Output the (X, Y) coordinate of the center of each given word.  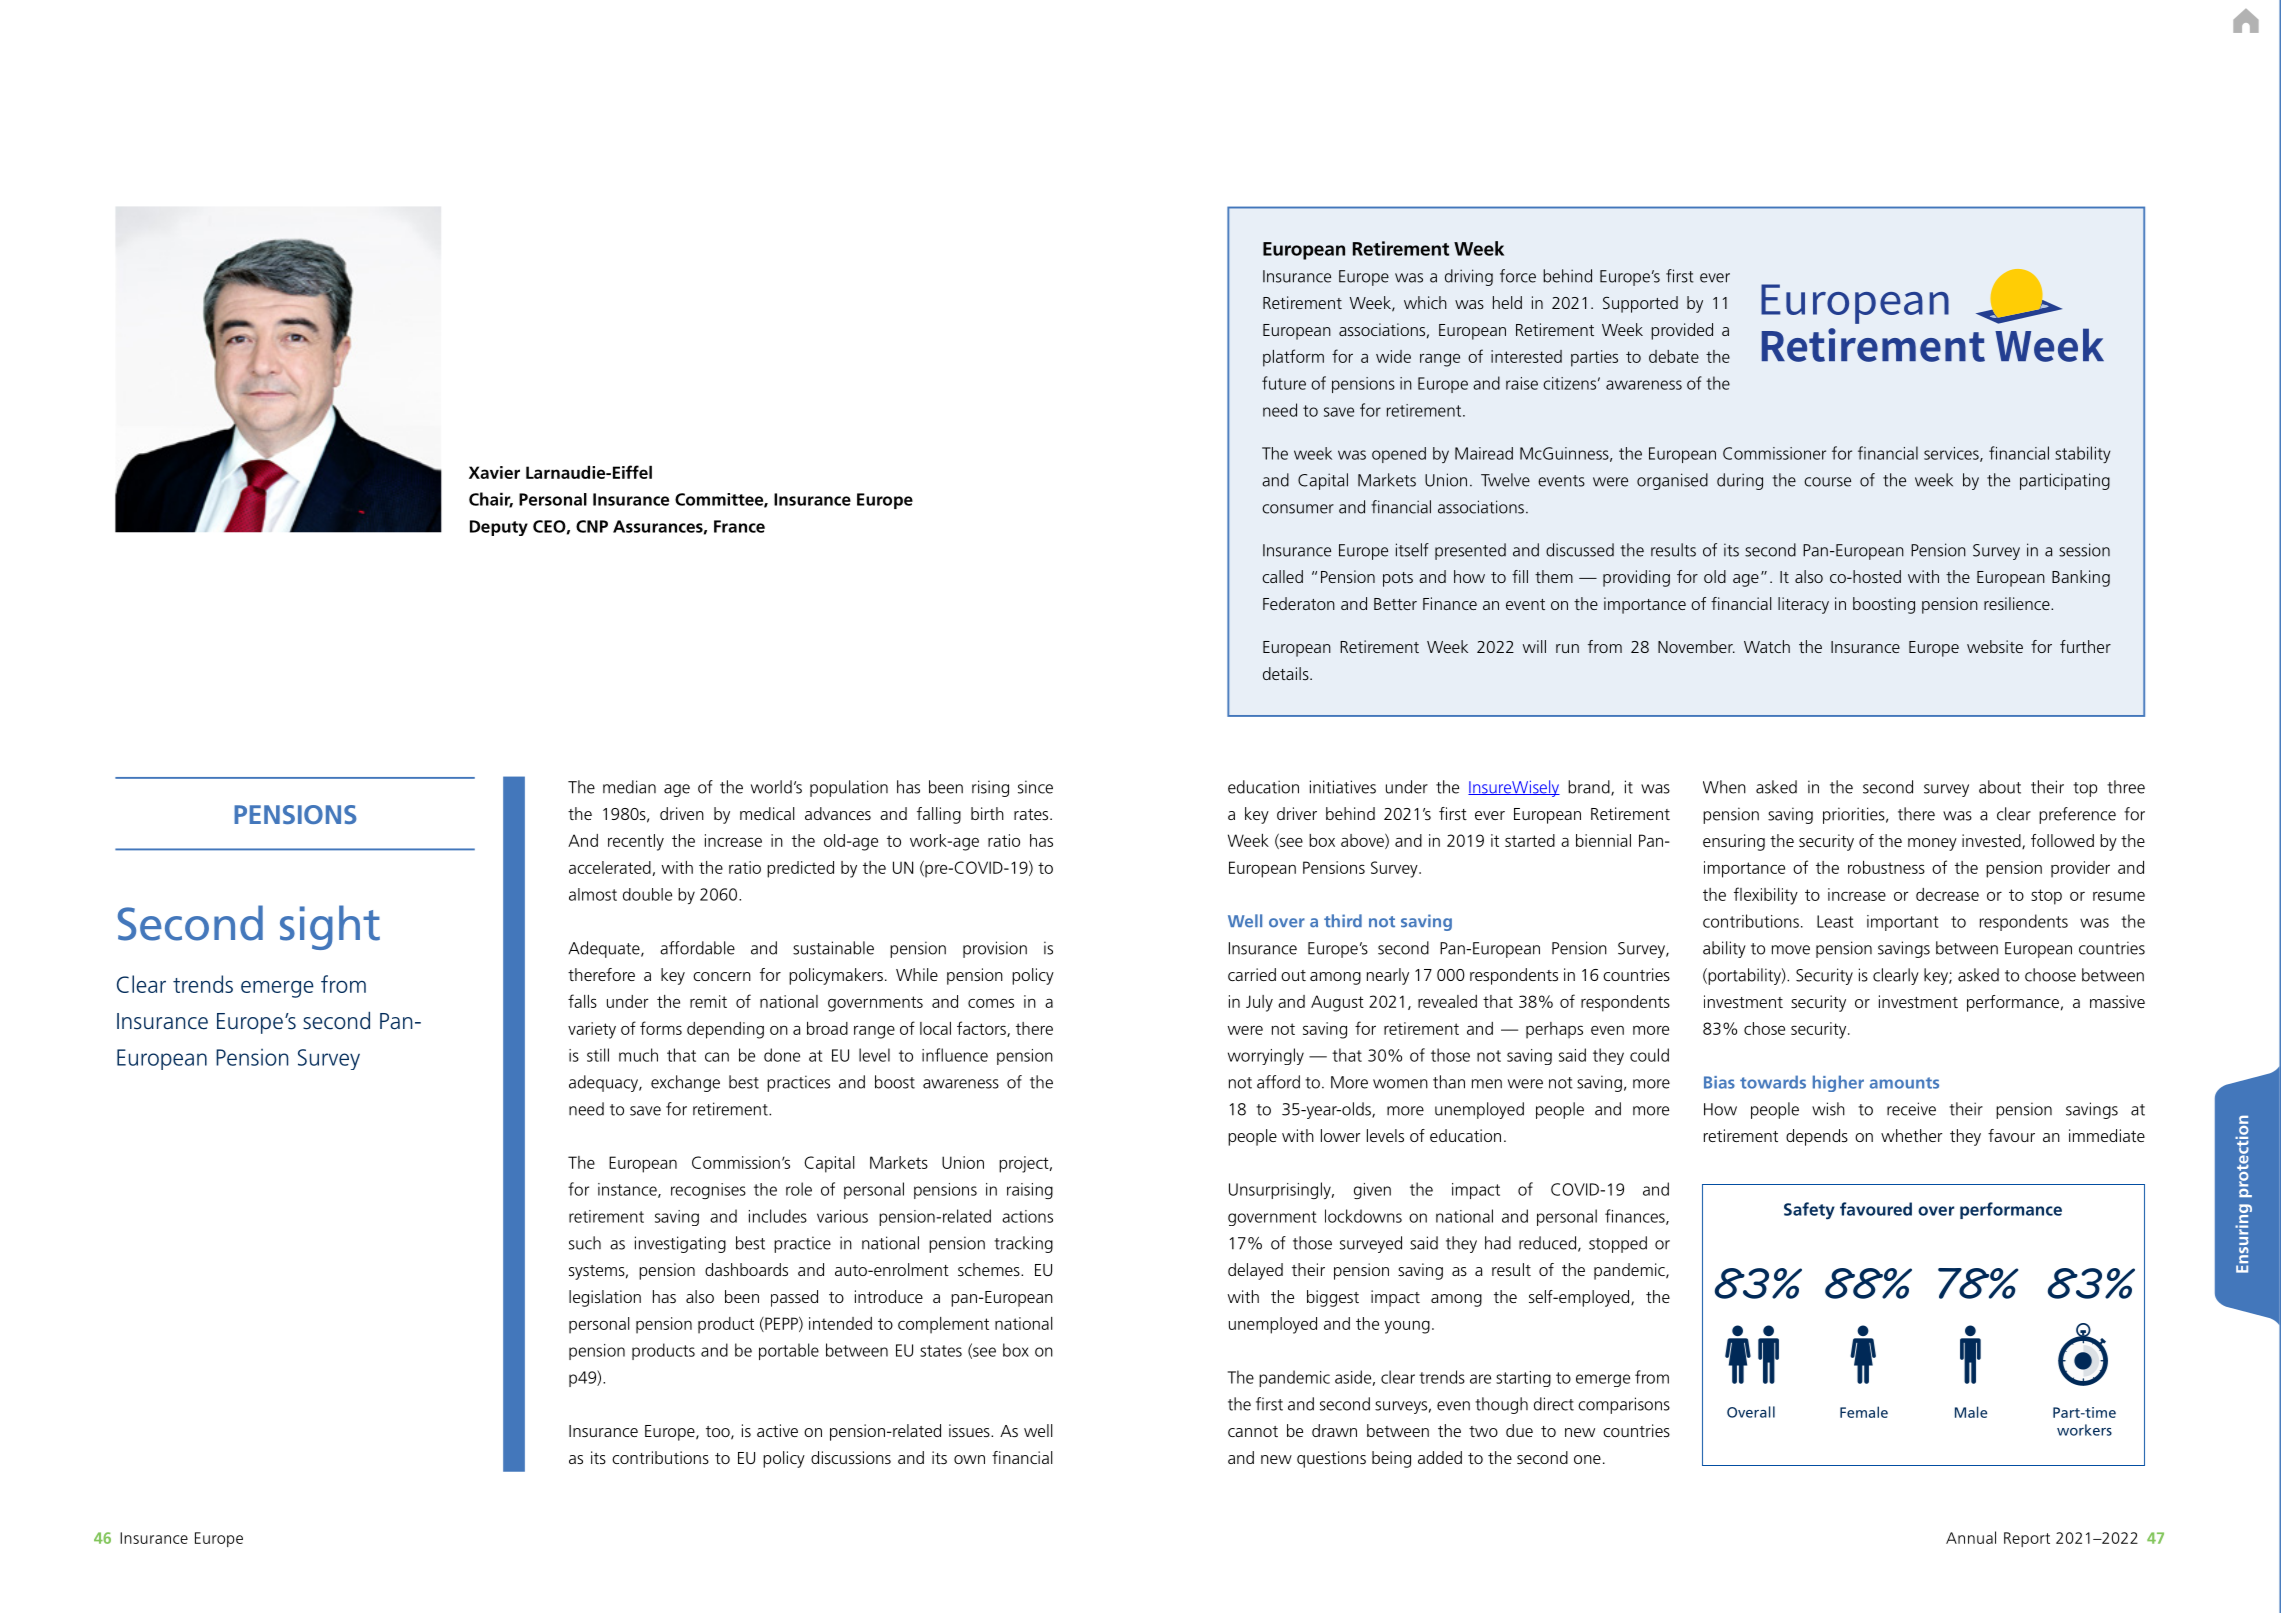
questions (1331, 1459)
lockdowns (1363, 1216)
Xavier (494, 472)
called (1282, 576)
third (1343, 921)
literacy (1803, 605)
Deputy (499, 528)
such (585, 1243)
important (1903, 923)
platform (1293, 358)
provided (1682, 331)
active (777, 1430)
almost (593, 894)
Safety (1809, 1211)
